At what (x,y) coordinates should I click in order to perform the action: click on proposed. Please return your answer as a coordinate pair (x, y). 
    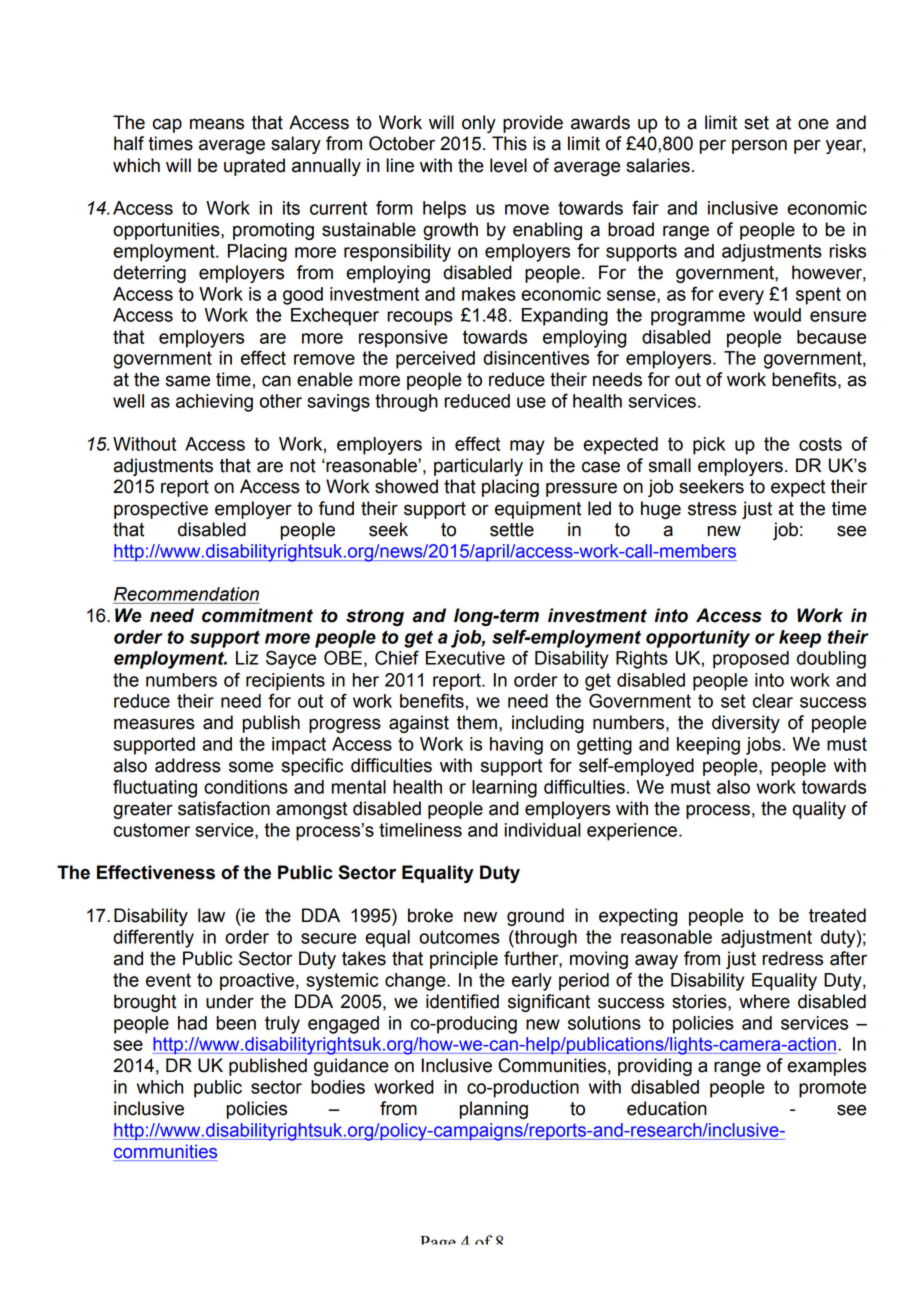
    Looking at the image, I should click on (751, 660).
